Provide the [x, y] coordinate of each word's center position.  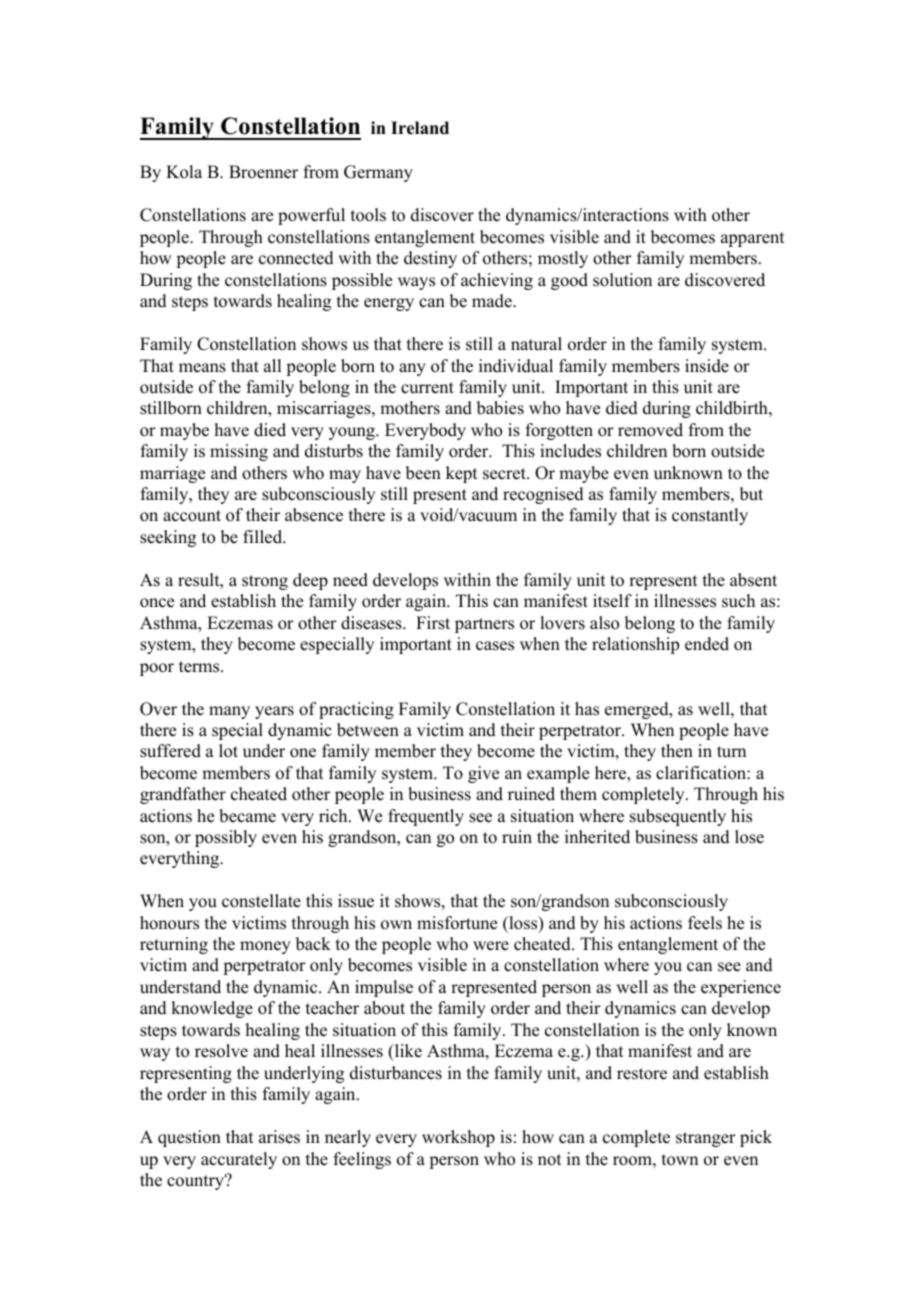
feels [705, 923]
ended [707, 644]
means [202, 368]
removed [650, 430]
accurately [239, 1160]
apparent [752, 239]
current [427, 388]
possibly [226, 838]
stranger [706, 1139]
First [433, 623]
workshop [458, 1138]
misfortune [457, 923]
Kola [184, 172]
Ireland [420, 128]
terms [200, 667]
